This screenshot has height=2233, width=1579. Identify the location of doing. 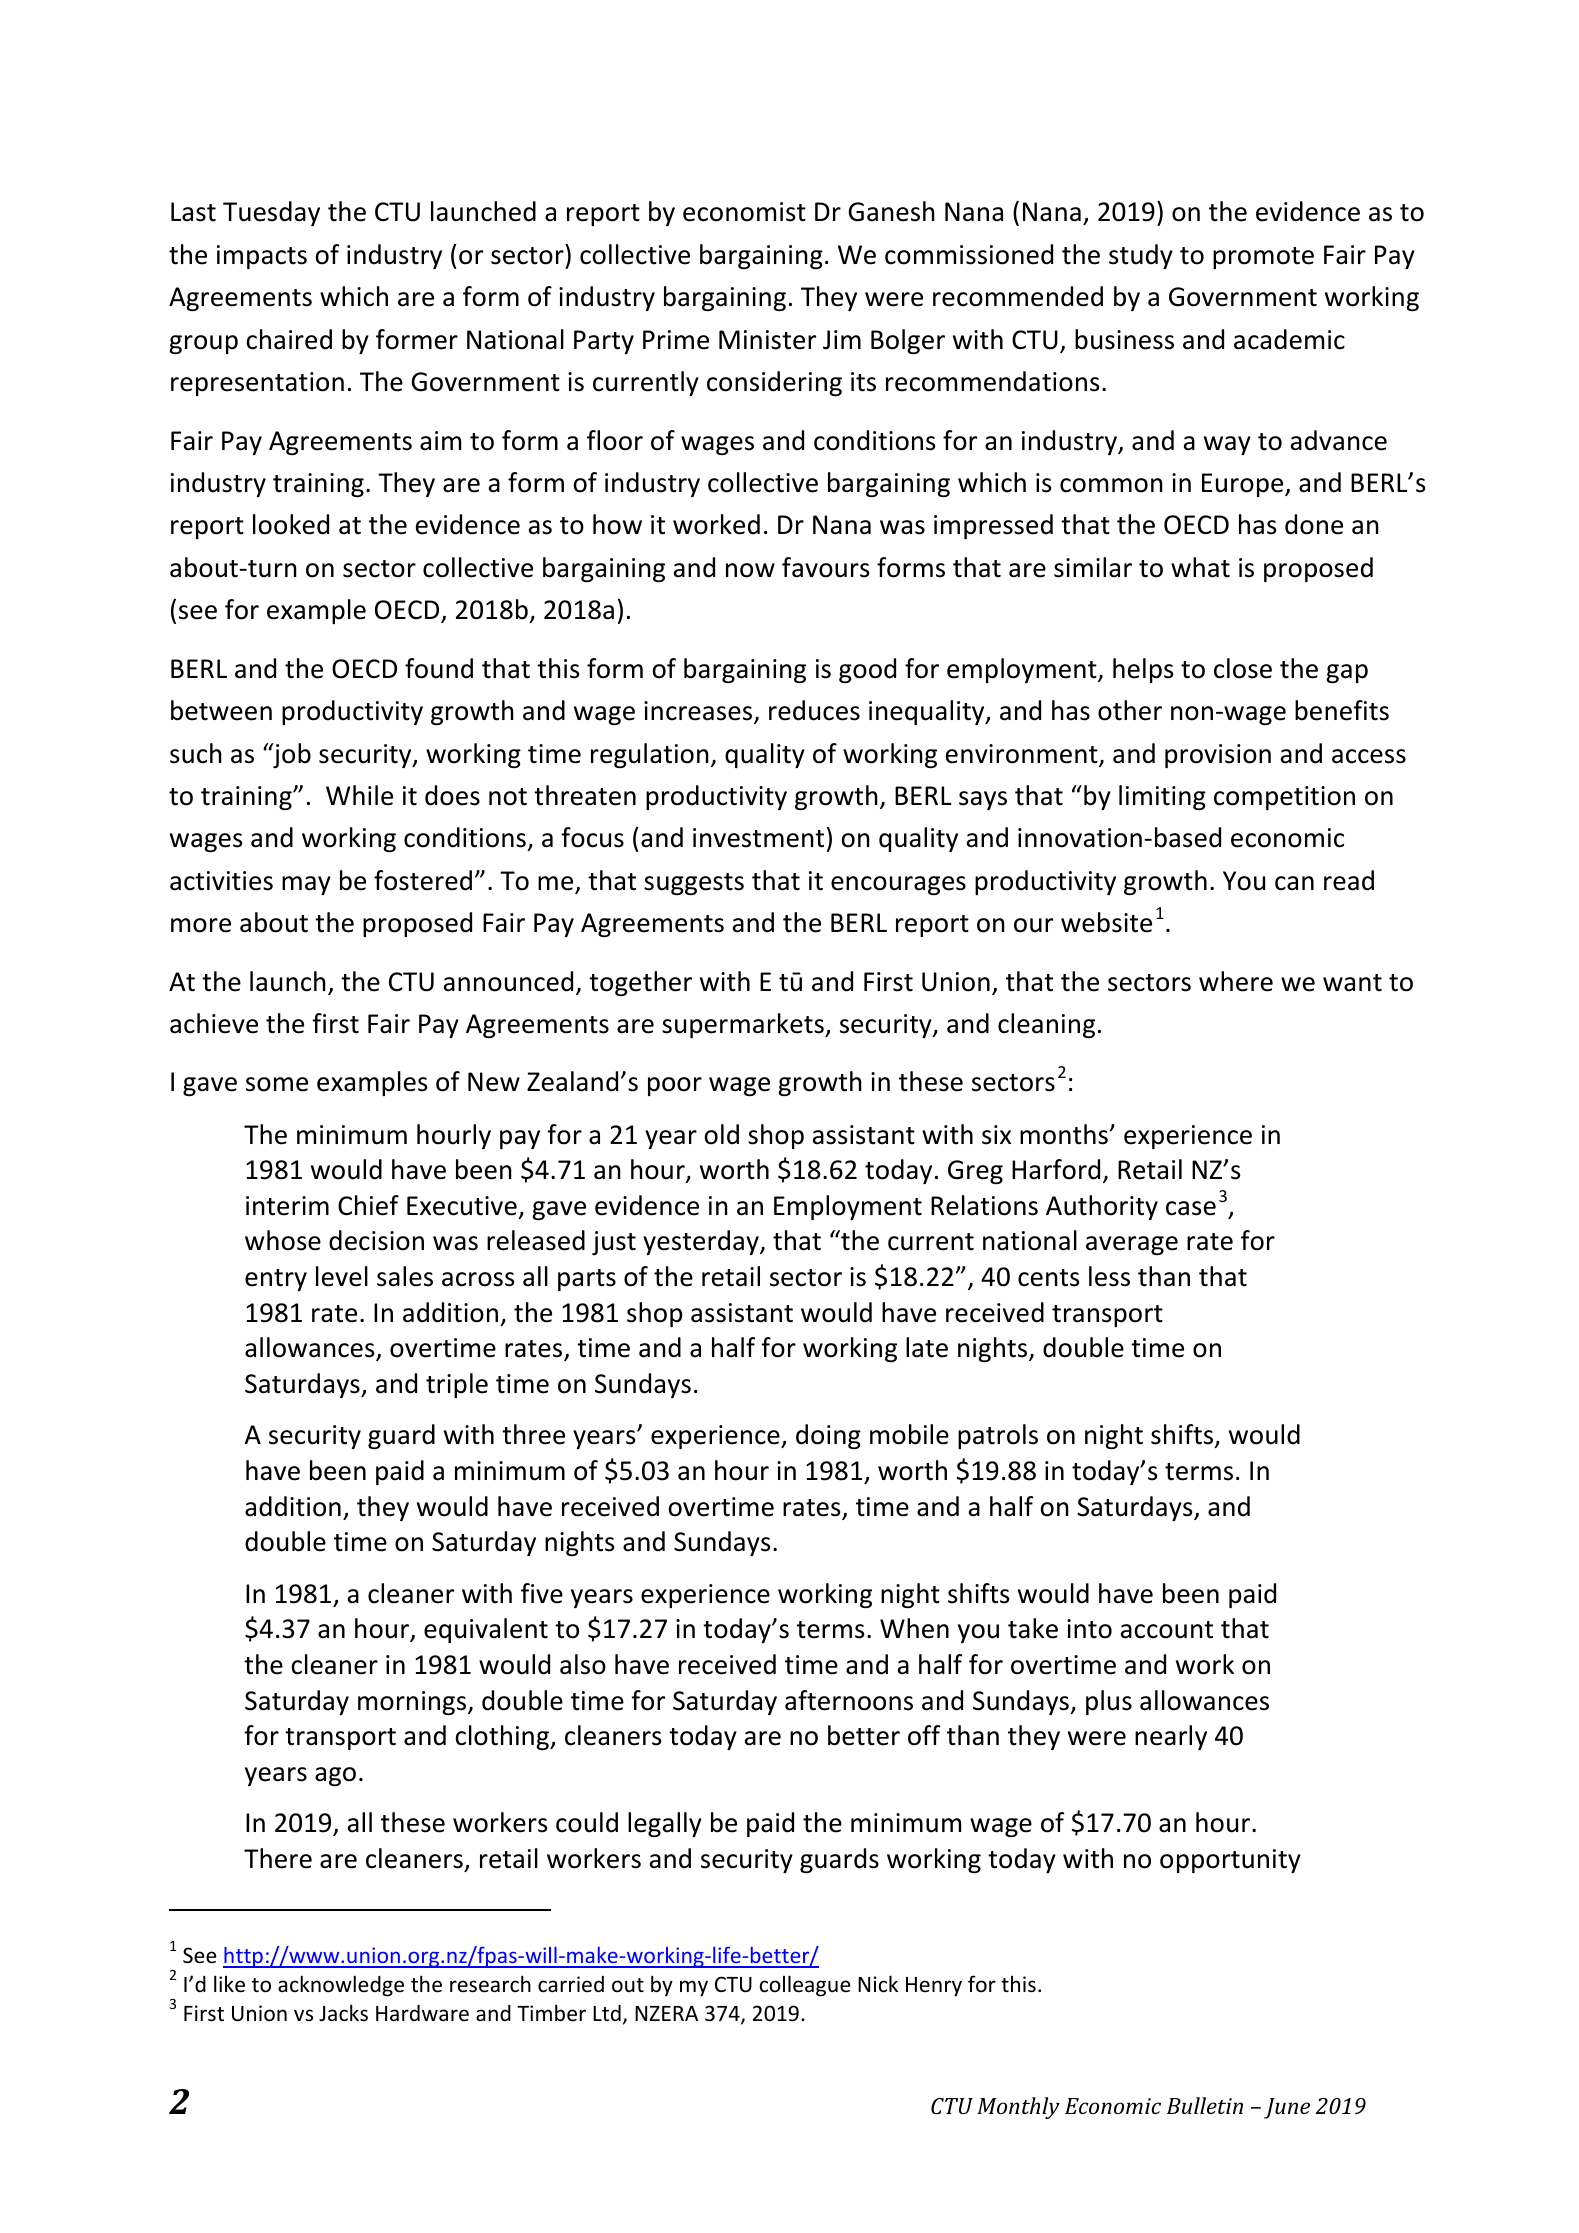
(828, 1436).
